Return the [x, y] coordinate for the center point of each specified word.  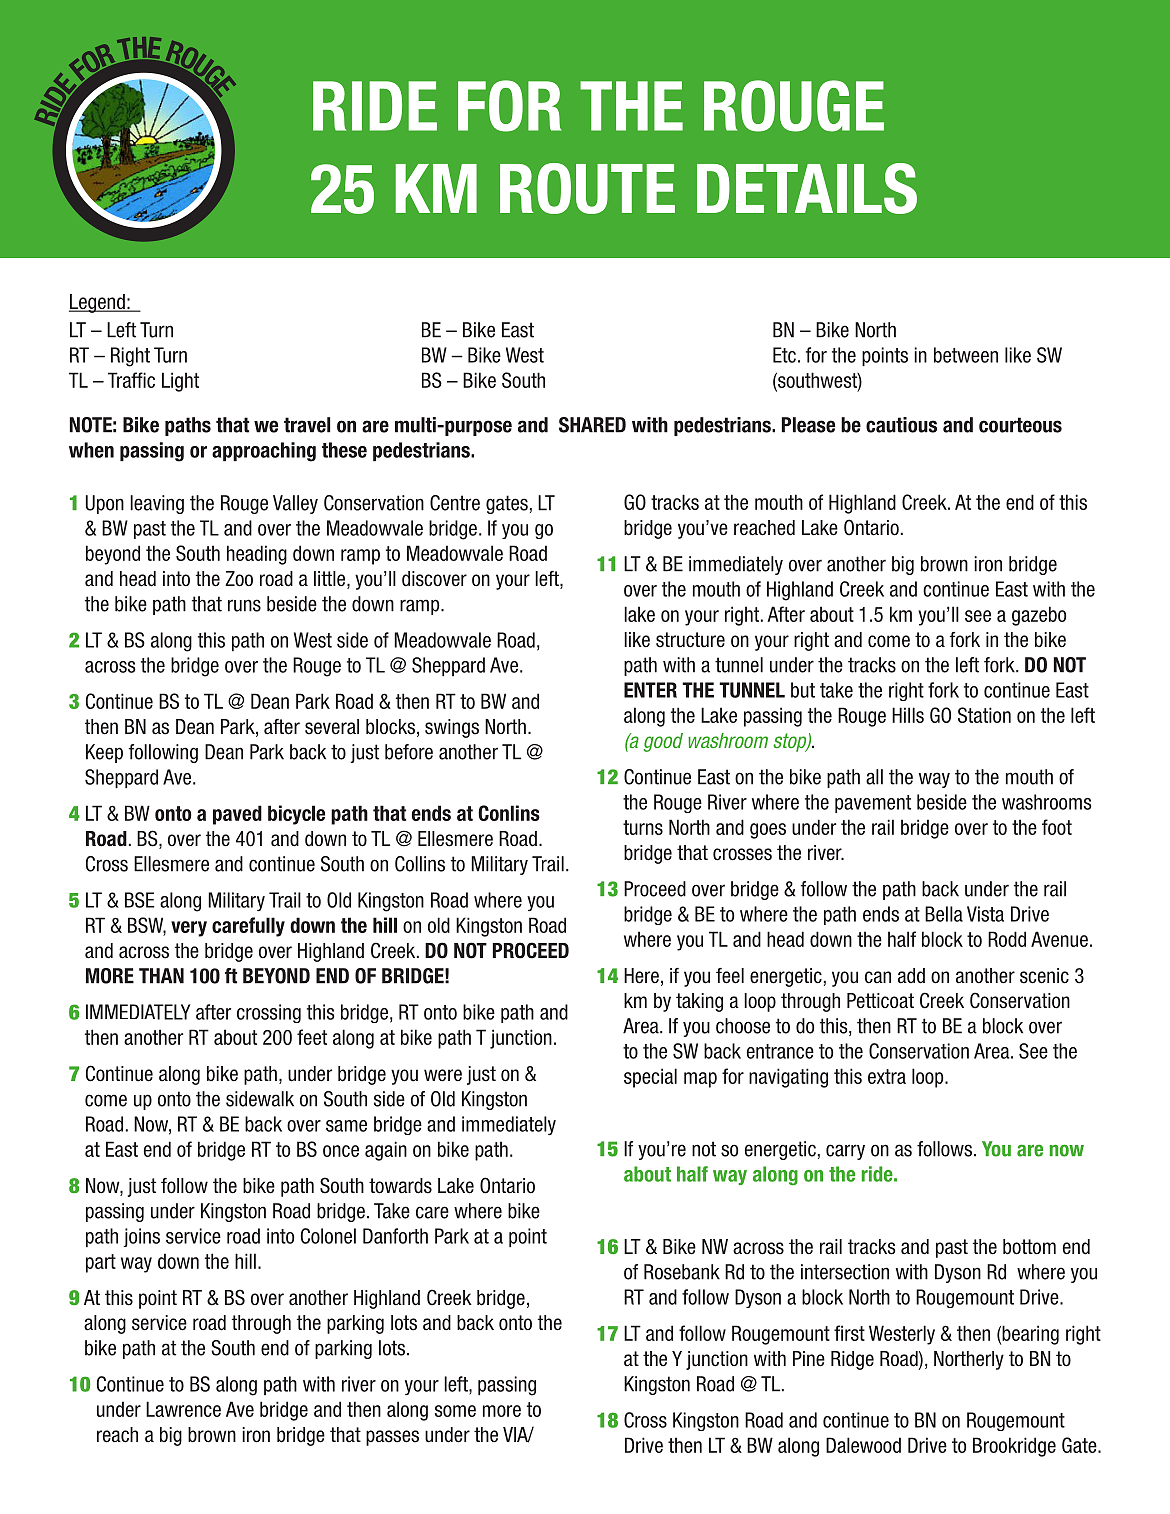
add [911, 976]
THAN [161, 976]
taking [699, 1002]
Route [587, 188]
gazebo [1039, 616]
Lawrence [183, 1409]
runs [244, 605]
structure [690, 640]
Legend [98, 303]
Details [807, 188]
